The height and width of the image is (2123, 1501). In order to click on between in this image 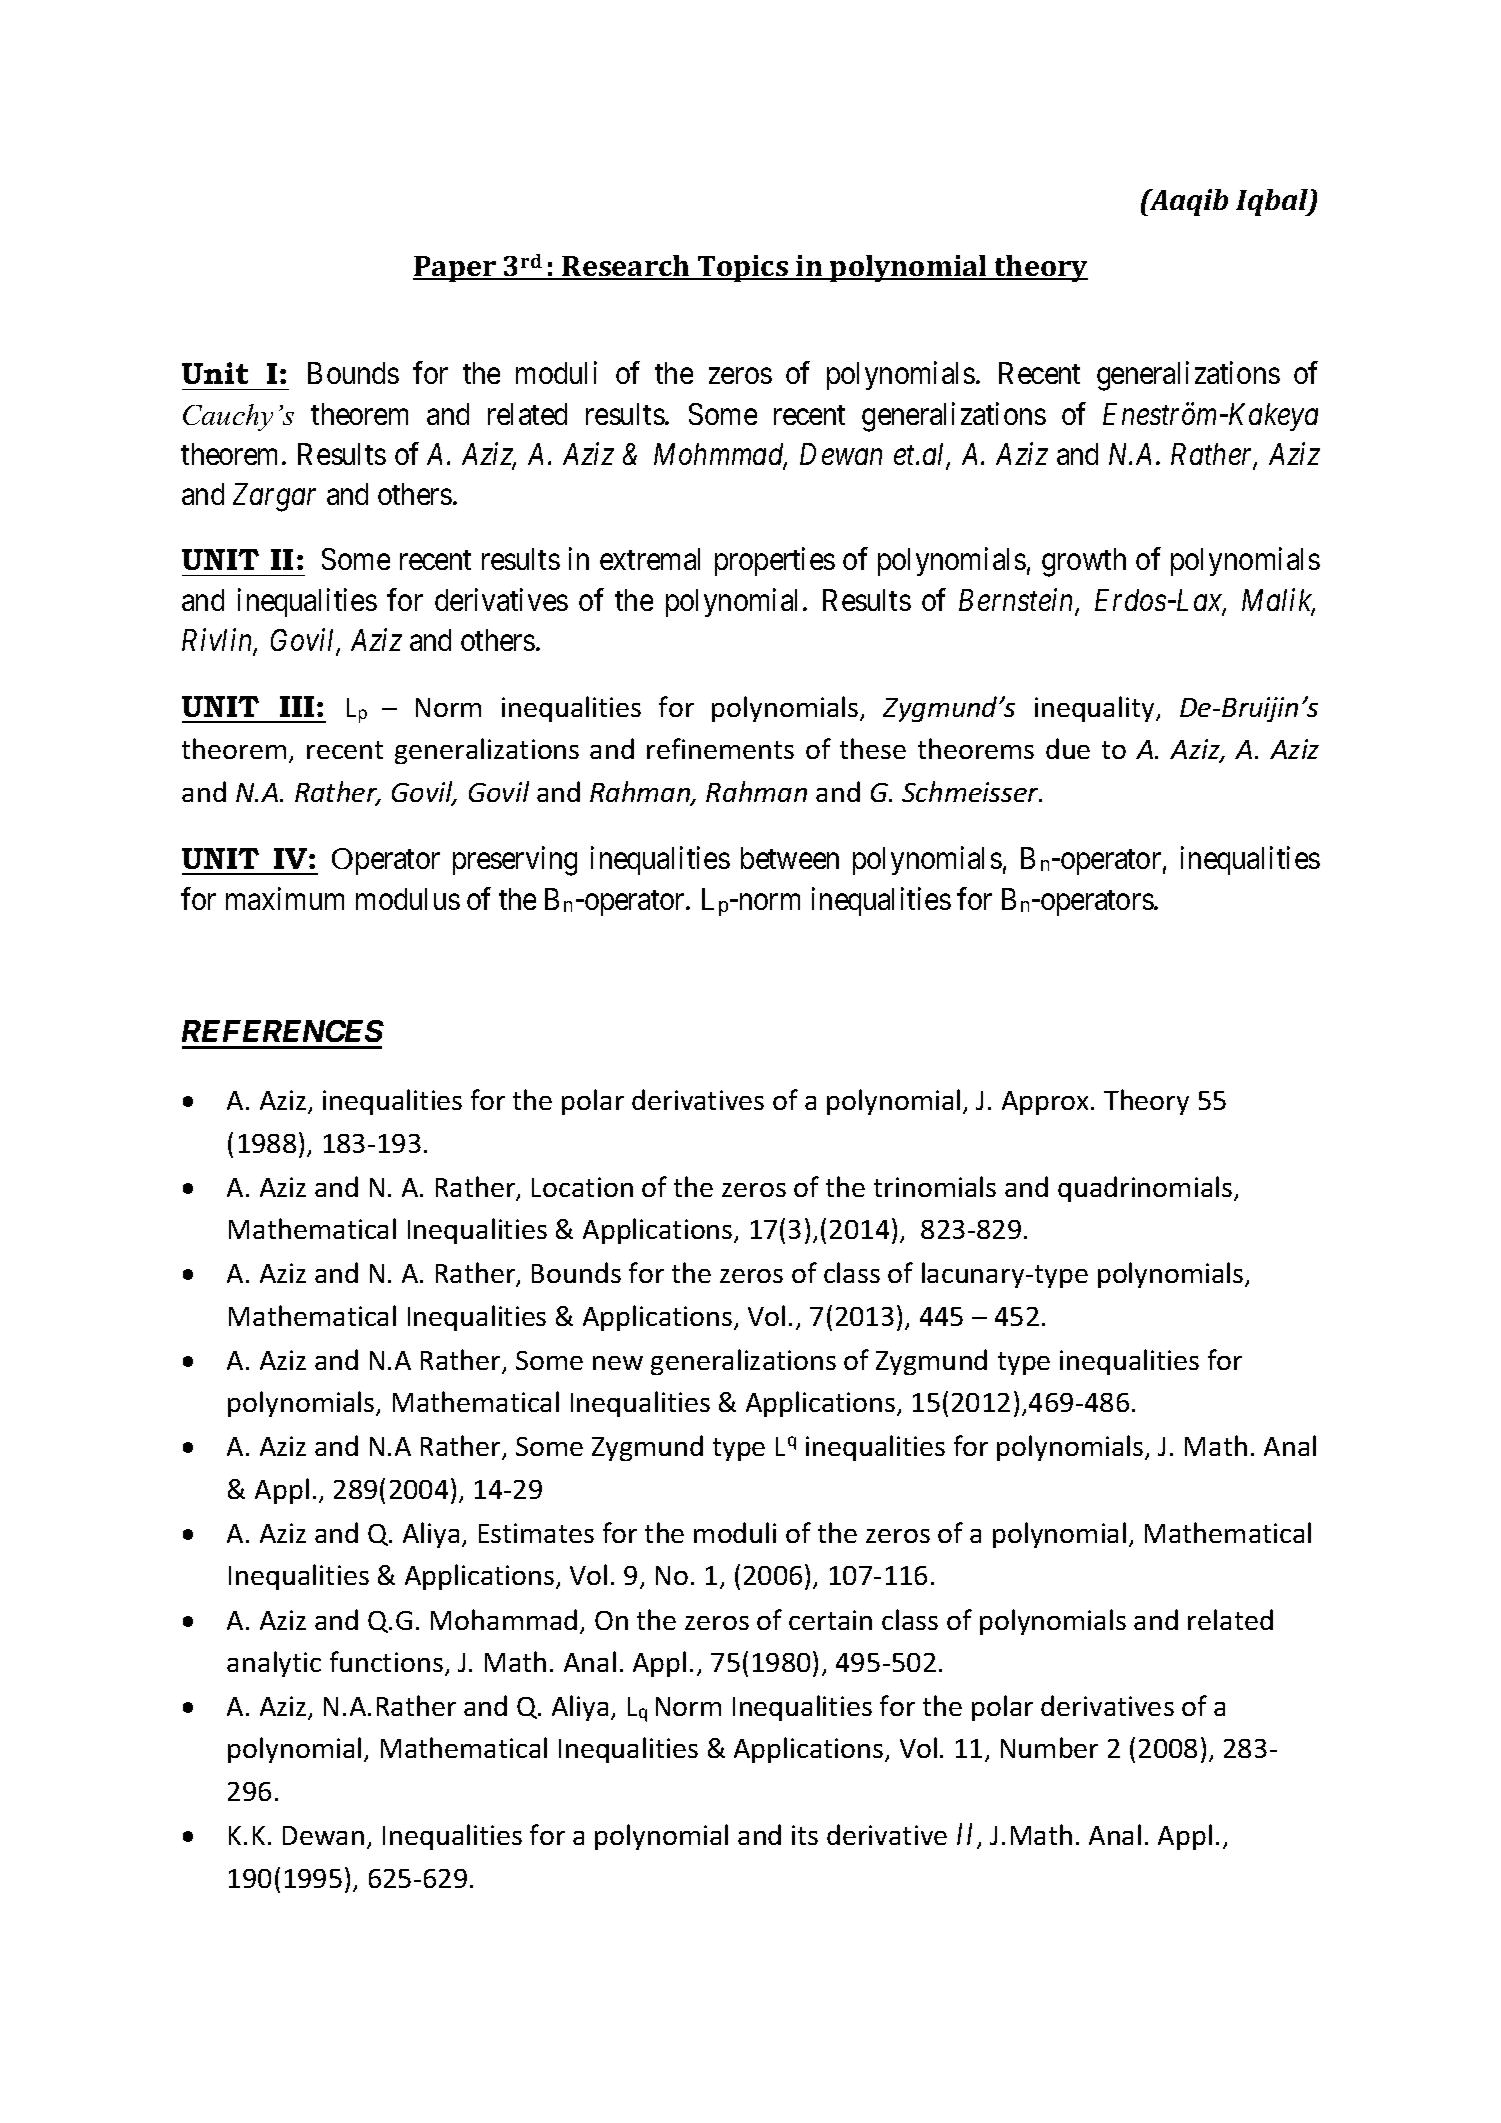, I will do `click(790, 858)`.
